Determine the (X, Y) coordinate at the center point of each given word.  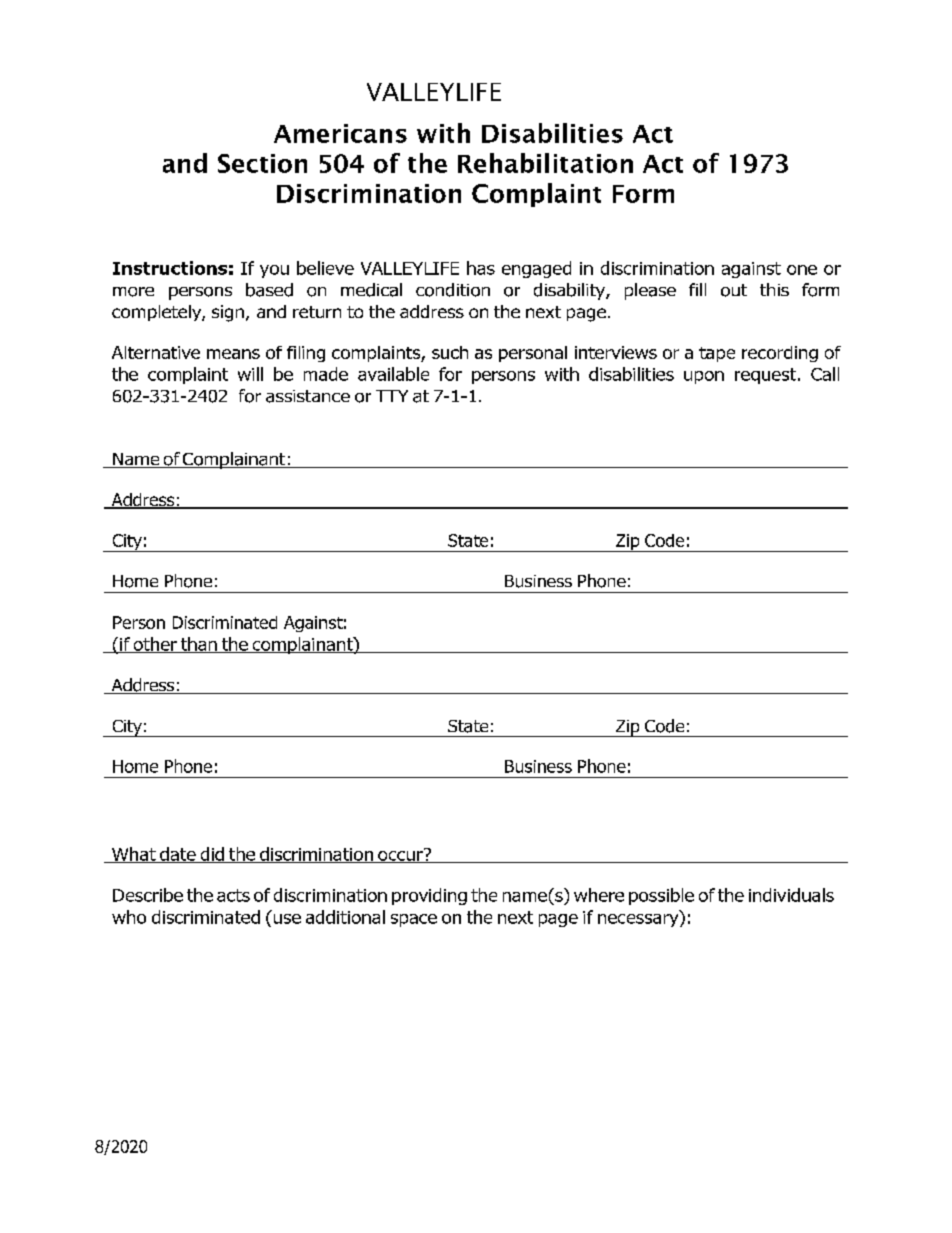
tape (717, 354)
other (155, 645)
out (734, 290)
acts (233, 895)
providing (429, 896)
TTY (392, 396)
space (414, 920)
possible (661, 896)
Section (262, 163)
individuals (791, 895)
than (199, 645)
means (233, 354)
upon (704, 377)
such (450, 352)
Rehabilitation (545, 163)
